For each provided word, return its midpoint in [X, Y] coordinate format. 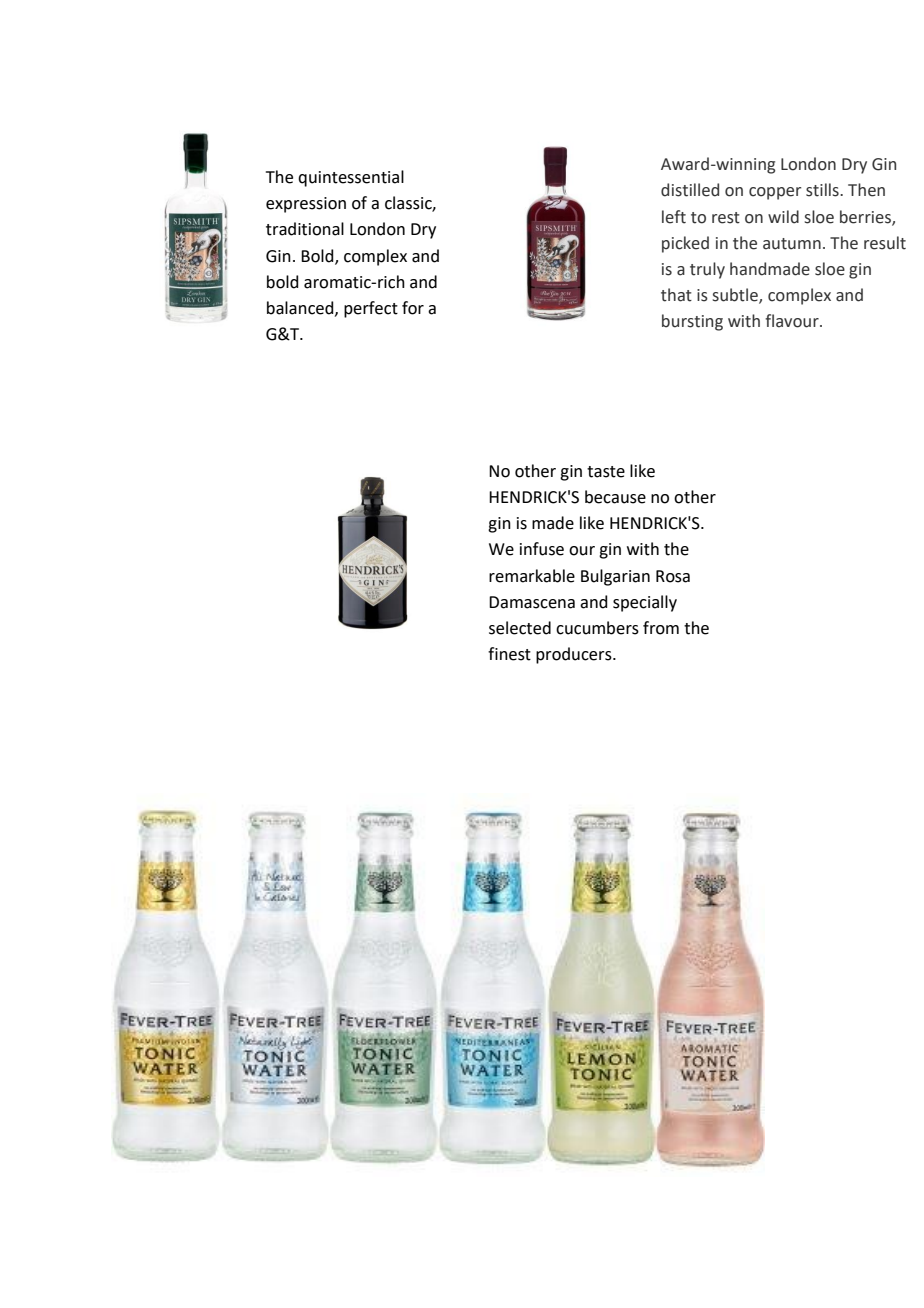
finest [509, 654]
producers [575, 655]
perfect [371, 309]
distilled [690, 190]
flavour [793, 321]
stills [823, 190]
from [661, 628]
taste [606, 472]
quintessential [351, 178]
